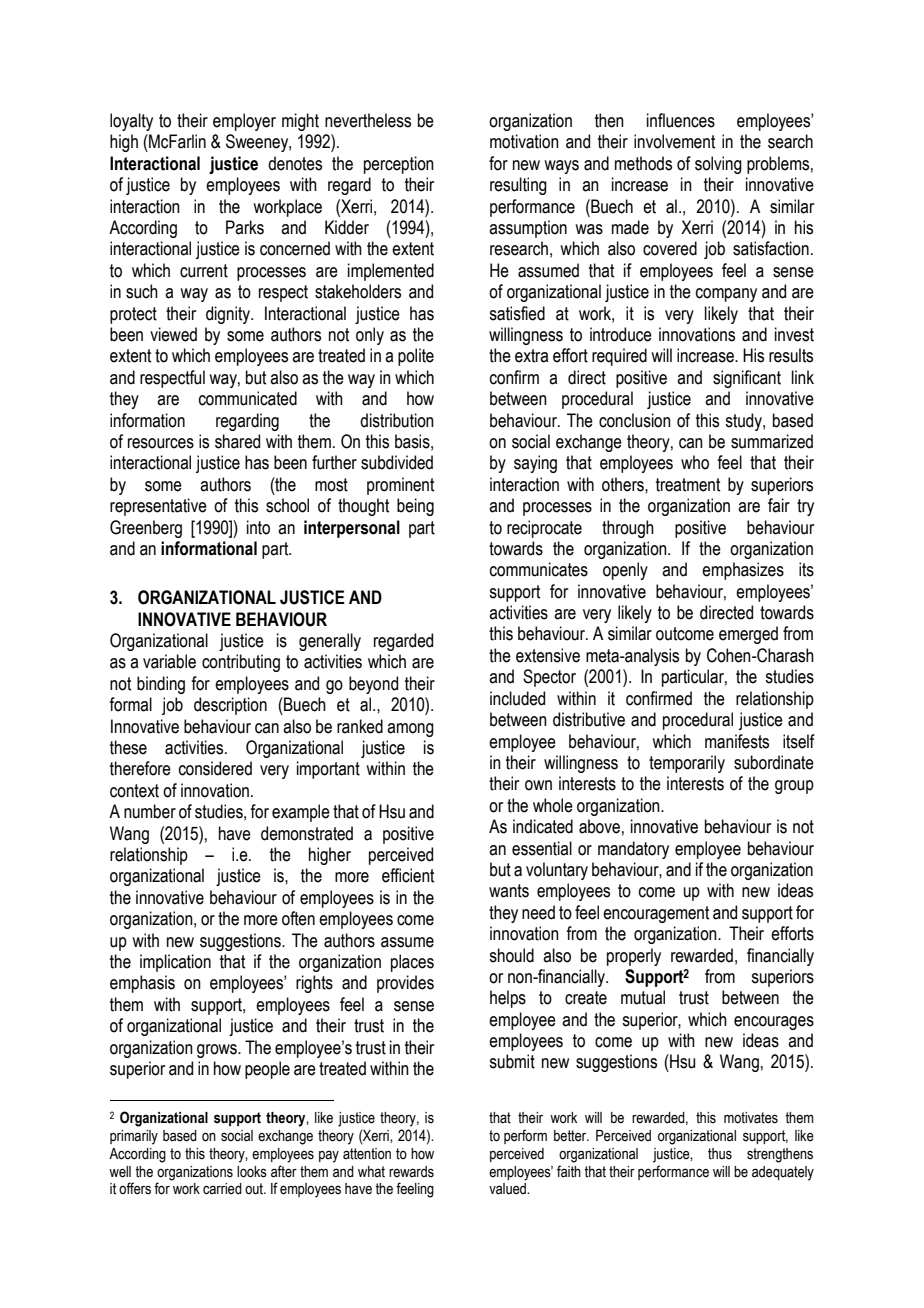 The image size is (924, 1308). I want to click on treatment, so click(688, 485).
